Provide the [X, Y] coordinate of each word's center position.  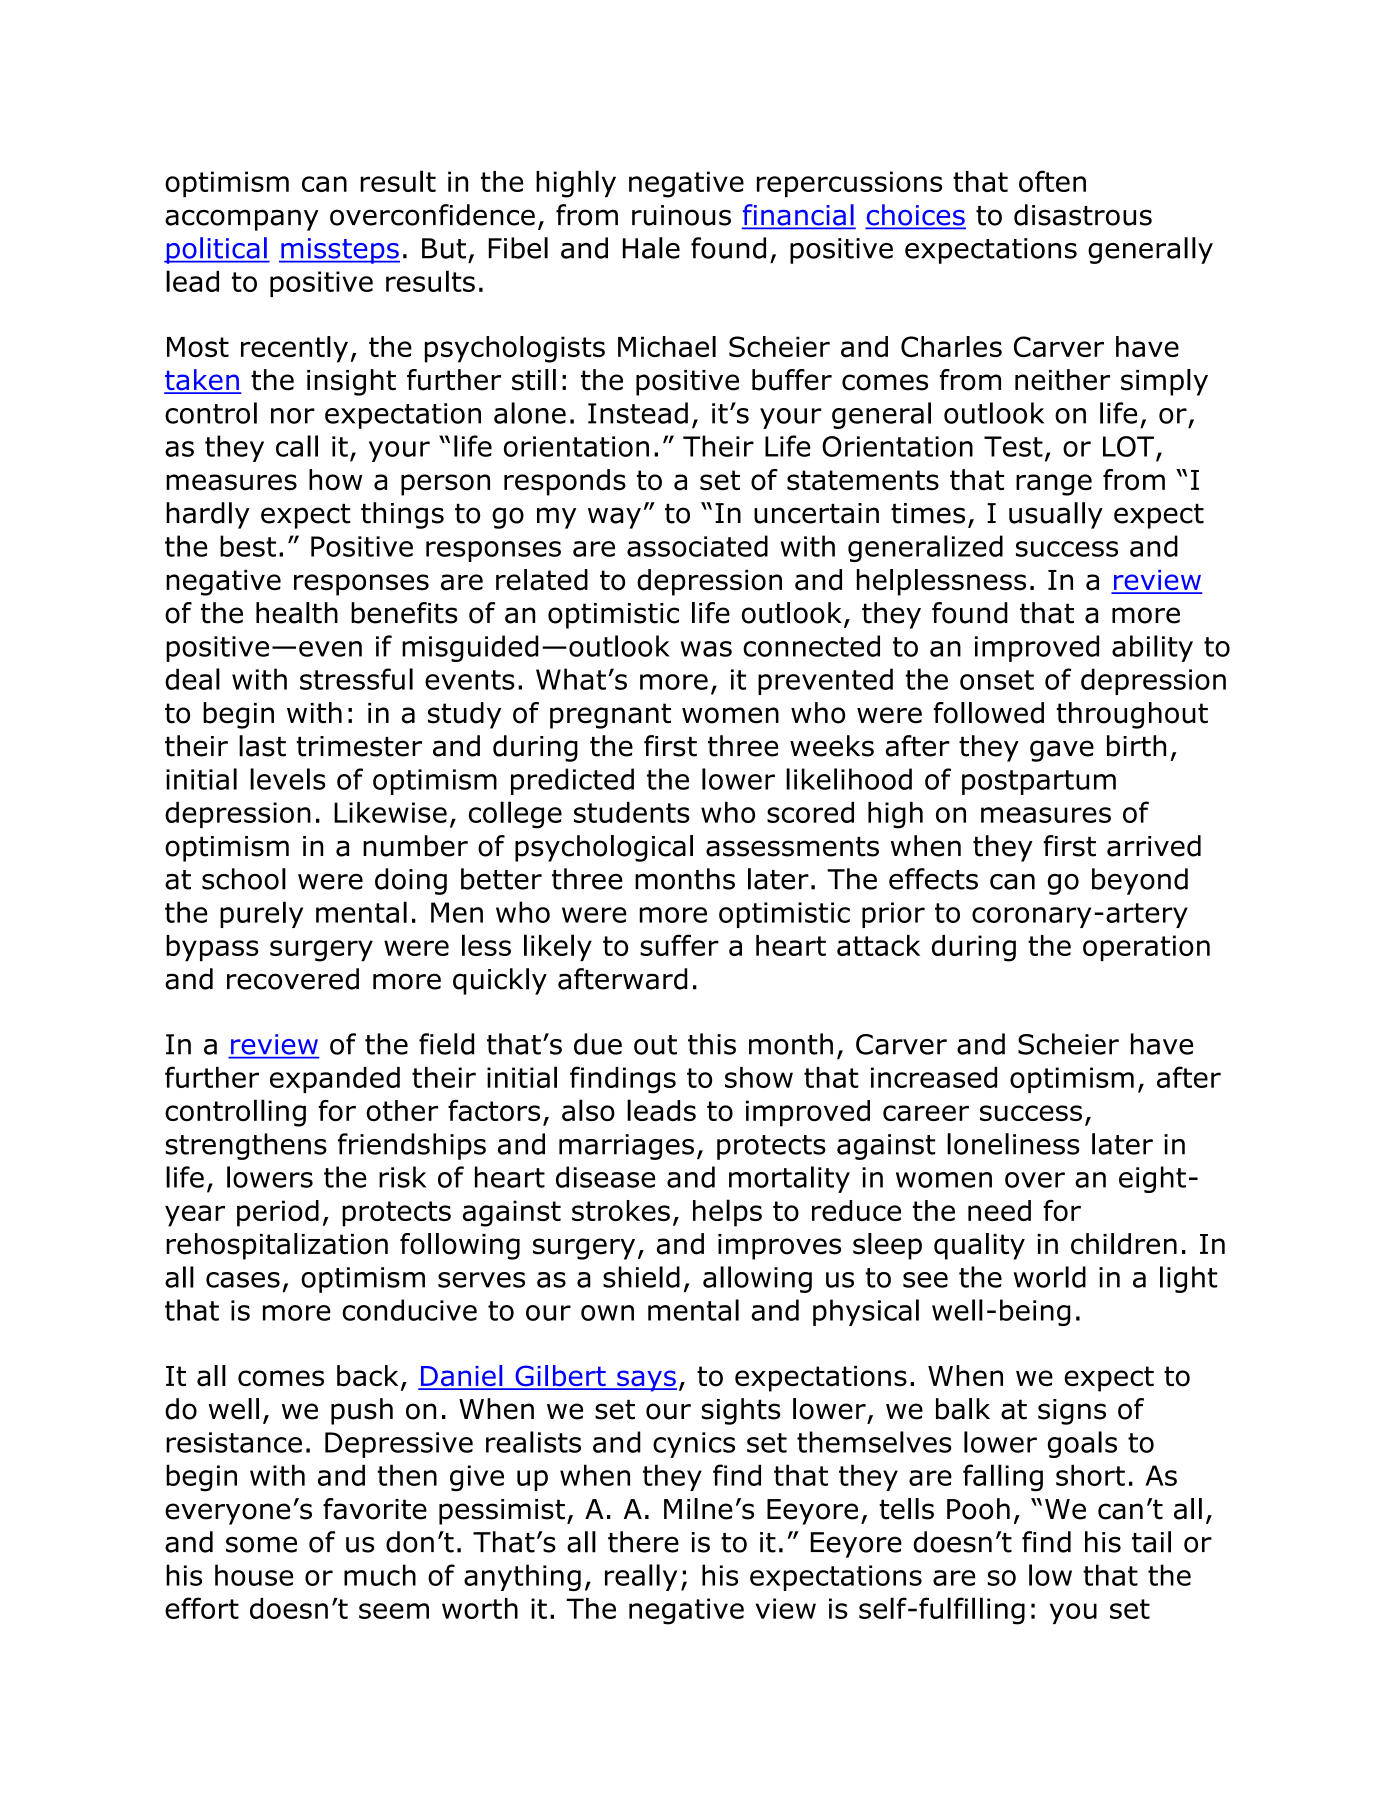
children [1124, 1244]
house [254, 1575]
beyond [1140, 881]
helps [727, 1213]
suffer [679, 945]
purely [261, 914]
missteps [339, 251]
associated [697, 546]
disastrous [1083, 215]
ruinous [681, 215]
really [641, 1577]
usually [1056, 515]
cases [243, 1280]
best [248, 546]
